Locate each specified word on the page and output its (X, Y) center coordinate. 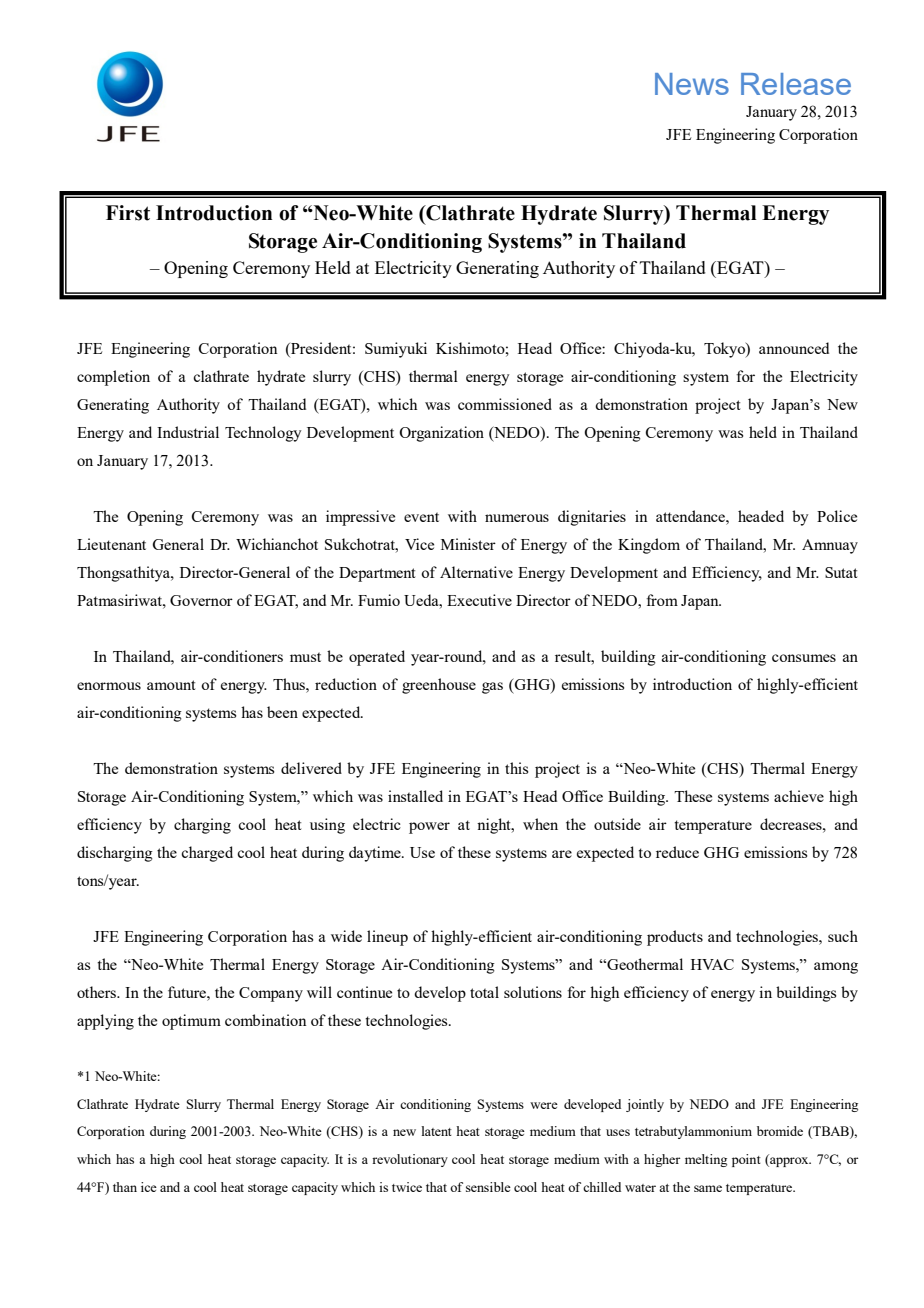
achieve (799, 796)
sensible (488, 1187)
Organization (441, 434)
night (495, 826)
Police (837, 516)
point (746, 1160)
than (125, 1187)
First (128, 213)
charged (207, 854)
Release (796, 84)
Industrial (188, 432)
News (692, 84)
